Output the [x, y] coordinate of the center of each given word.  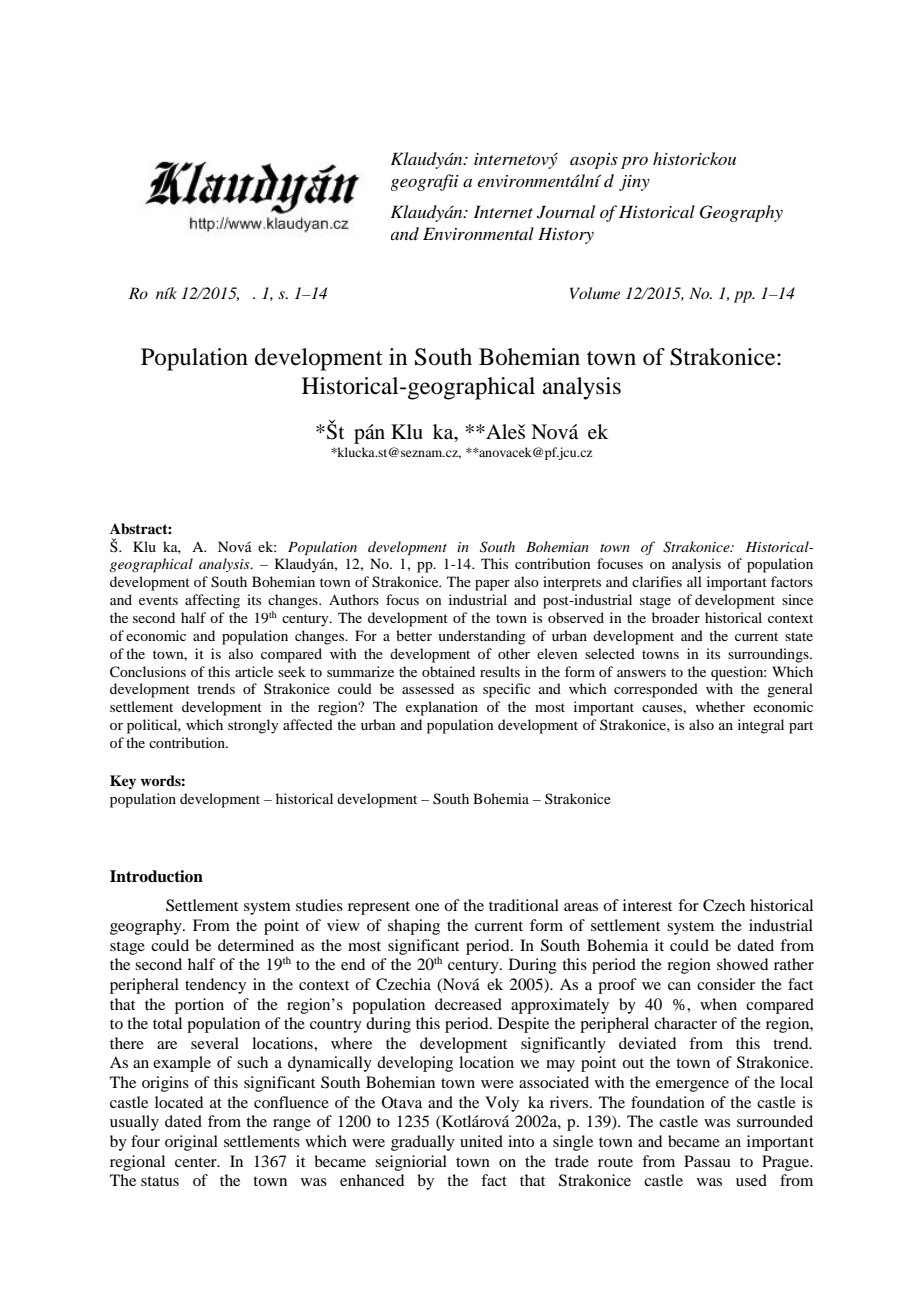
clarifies [657, 581]
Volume [595, 293]
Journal [566, 212]
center [197, 1162]
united [481, 1141]
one [427, 907]
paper [492, 585]
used [751, 1180]
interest [647, 905]
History [566, 235]
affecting [212, 601]
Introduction [156, 876]
